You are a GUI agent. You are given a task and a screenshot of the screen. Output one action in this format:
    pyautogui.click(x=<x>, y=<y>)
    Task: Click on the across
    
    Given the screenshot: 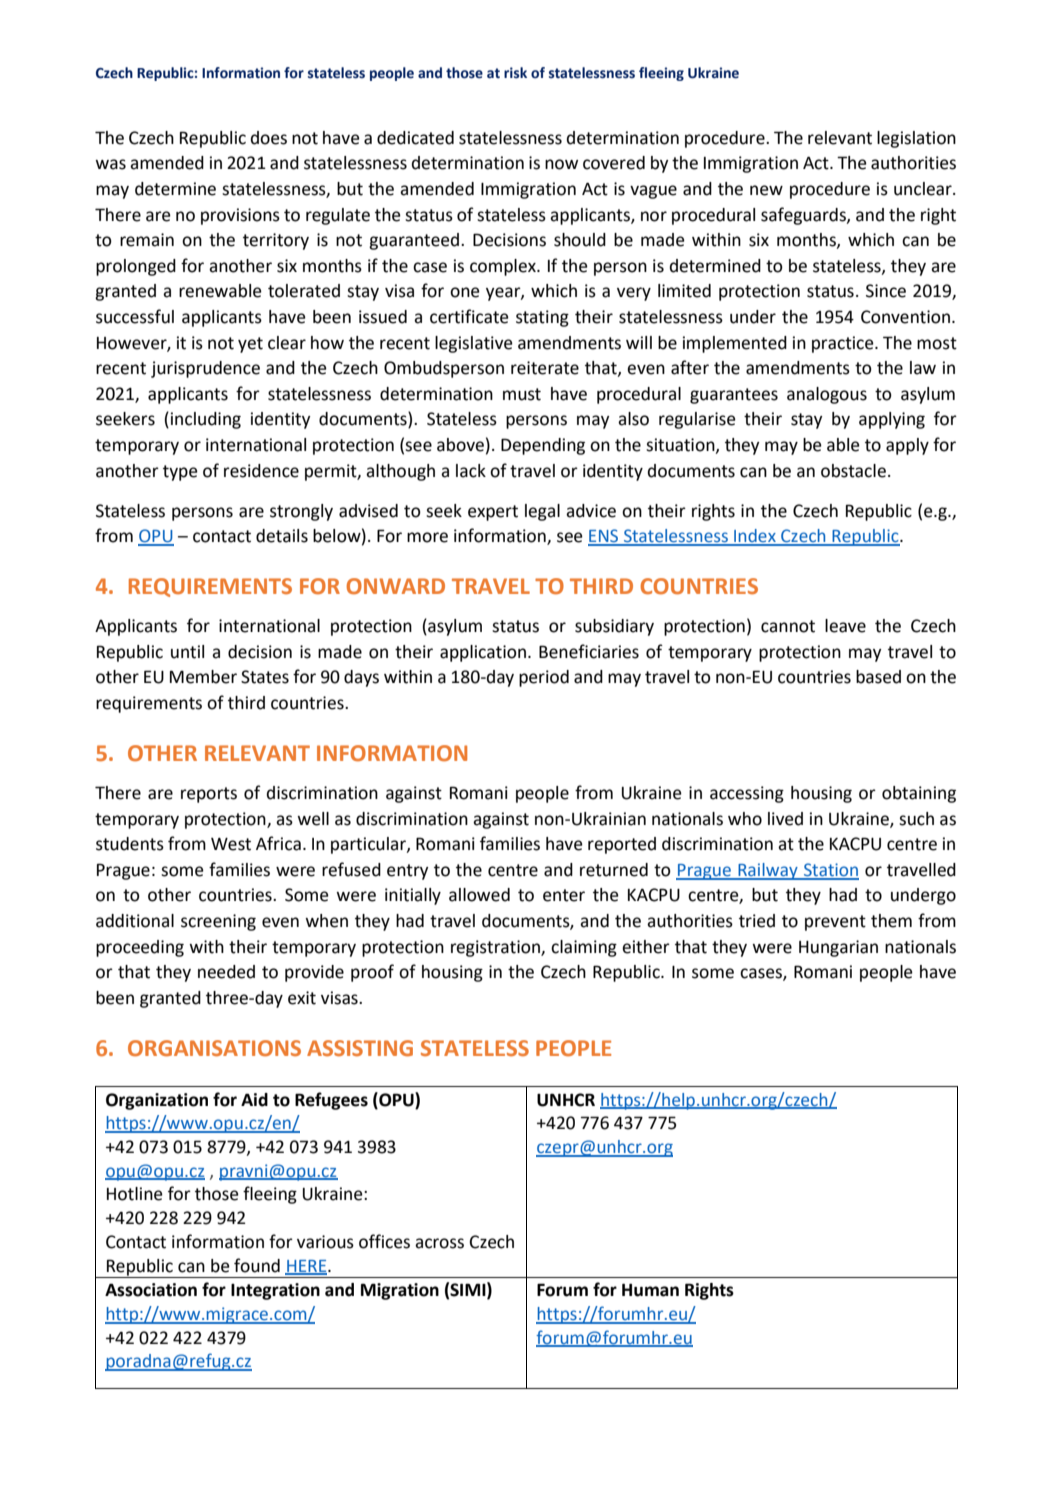 What is the action you would take?
    pyautogui.click(x=439, y=1243)
